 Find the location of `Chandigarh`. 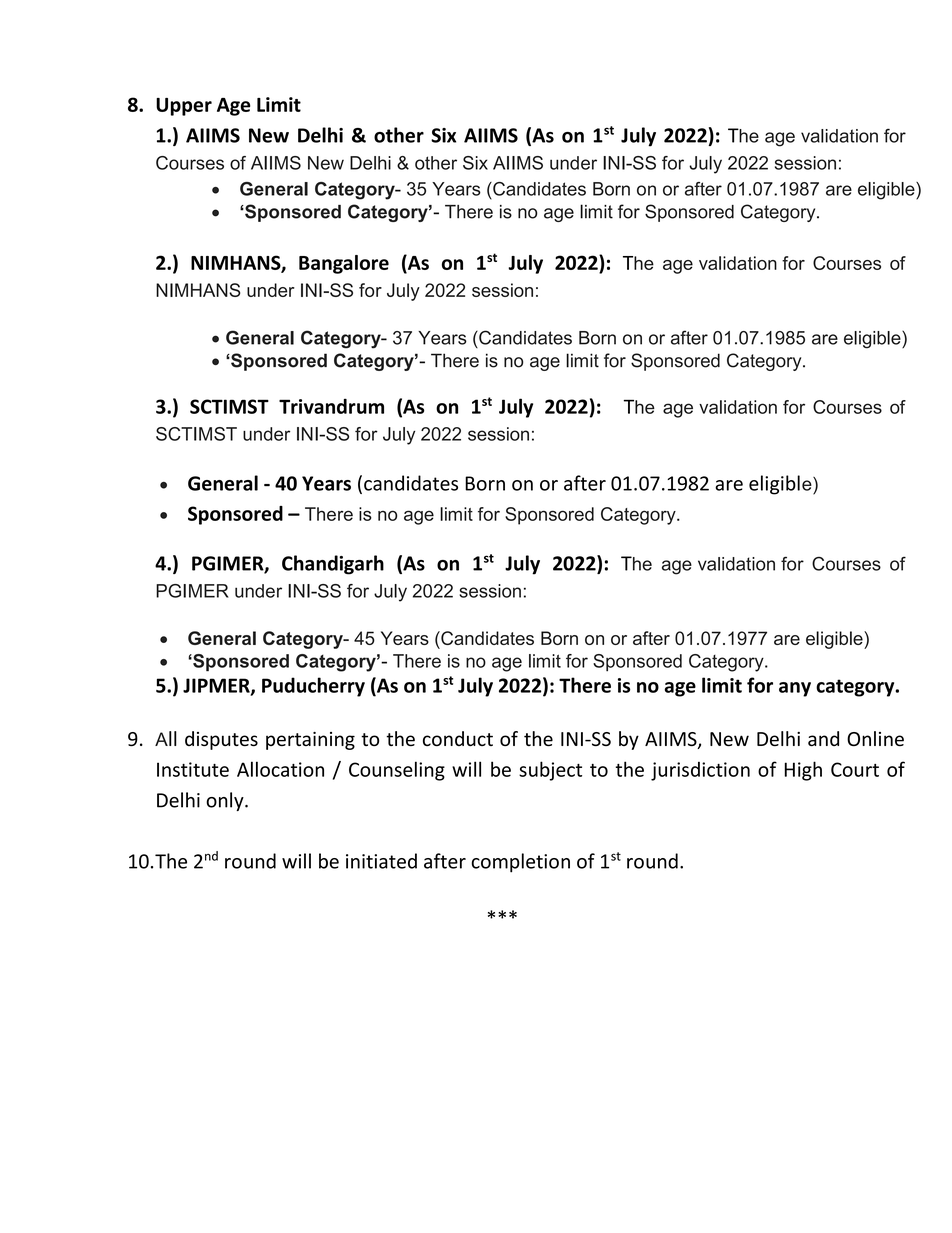

Chandigarh is located at coordinates (333, 565).
